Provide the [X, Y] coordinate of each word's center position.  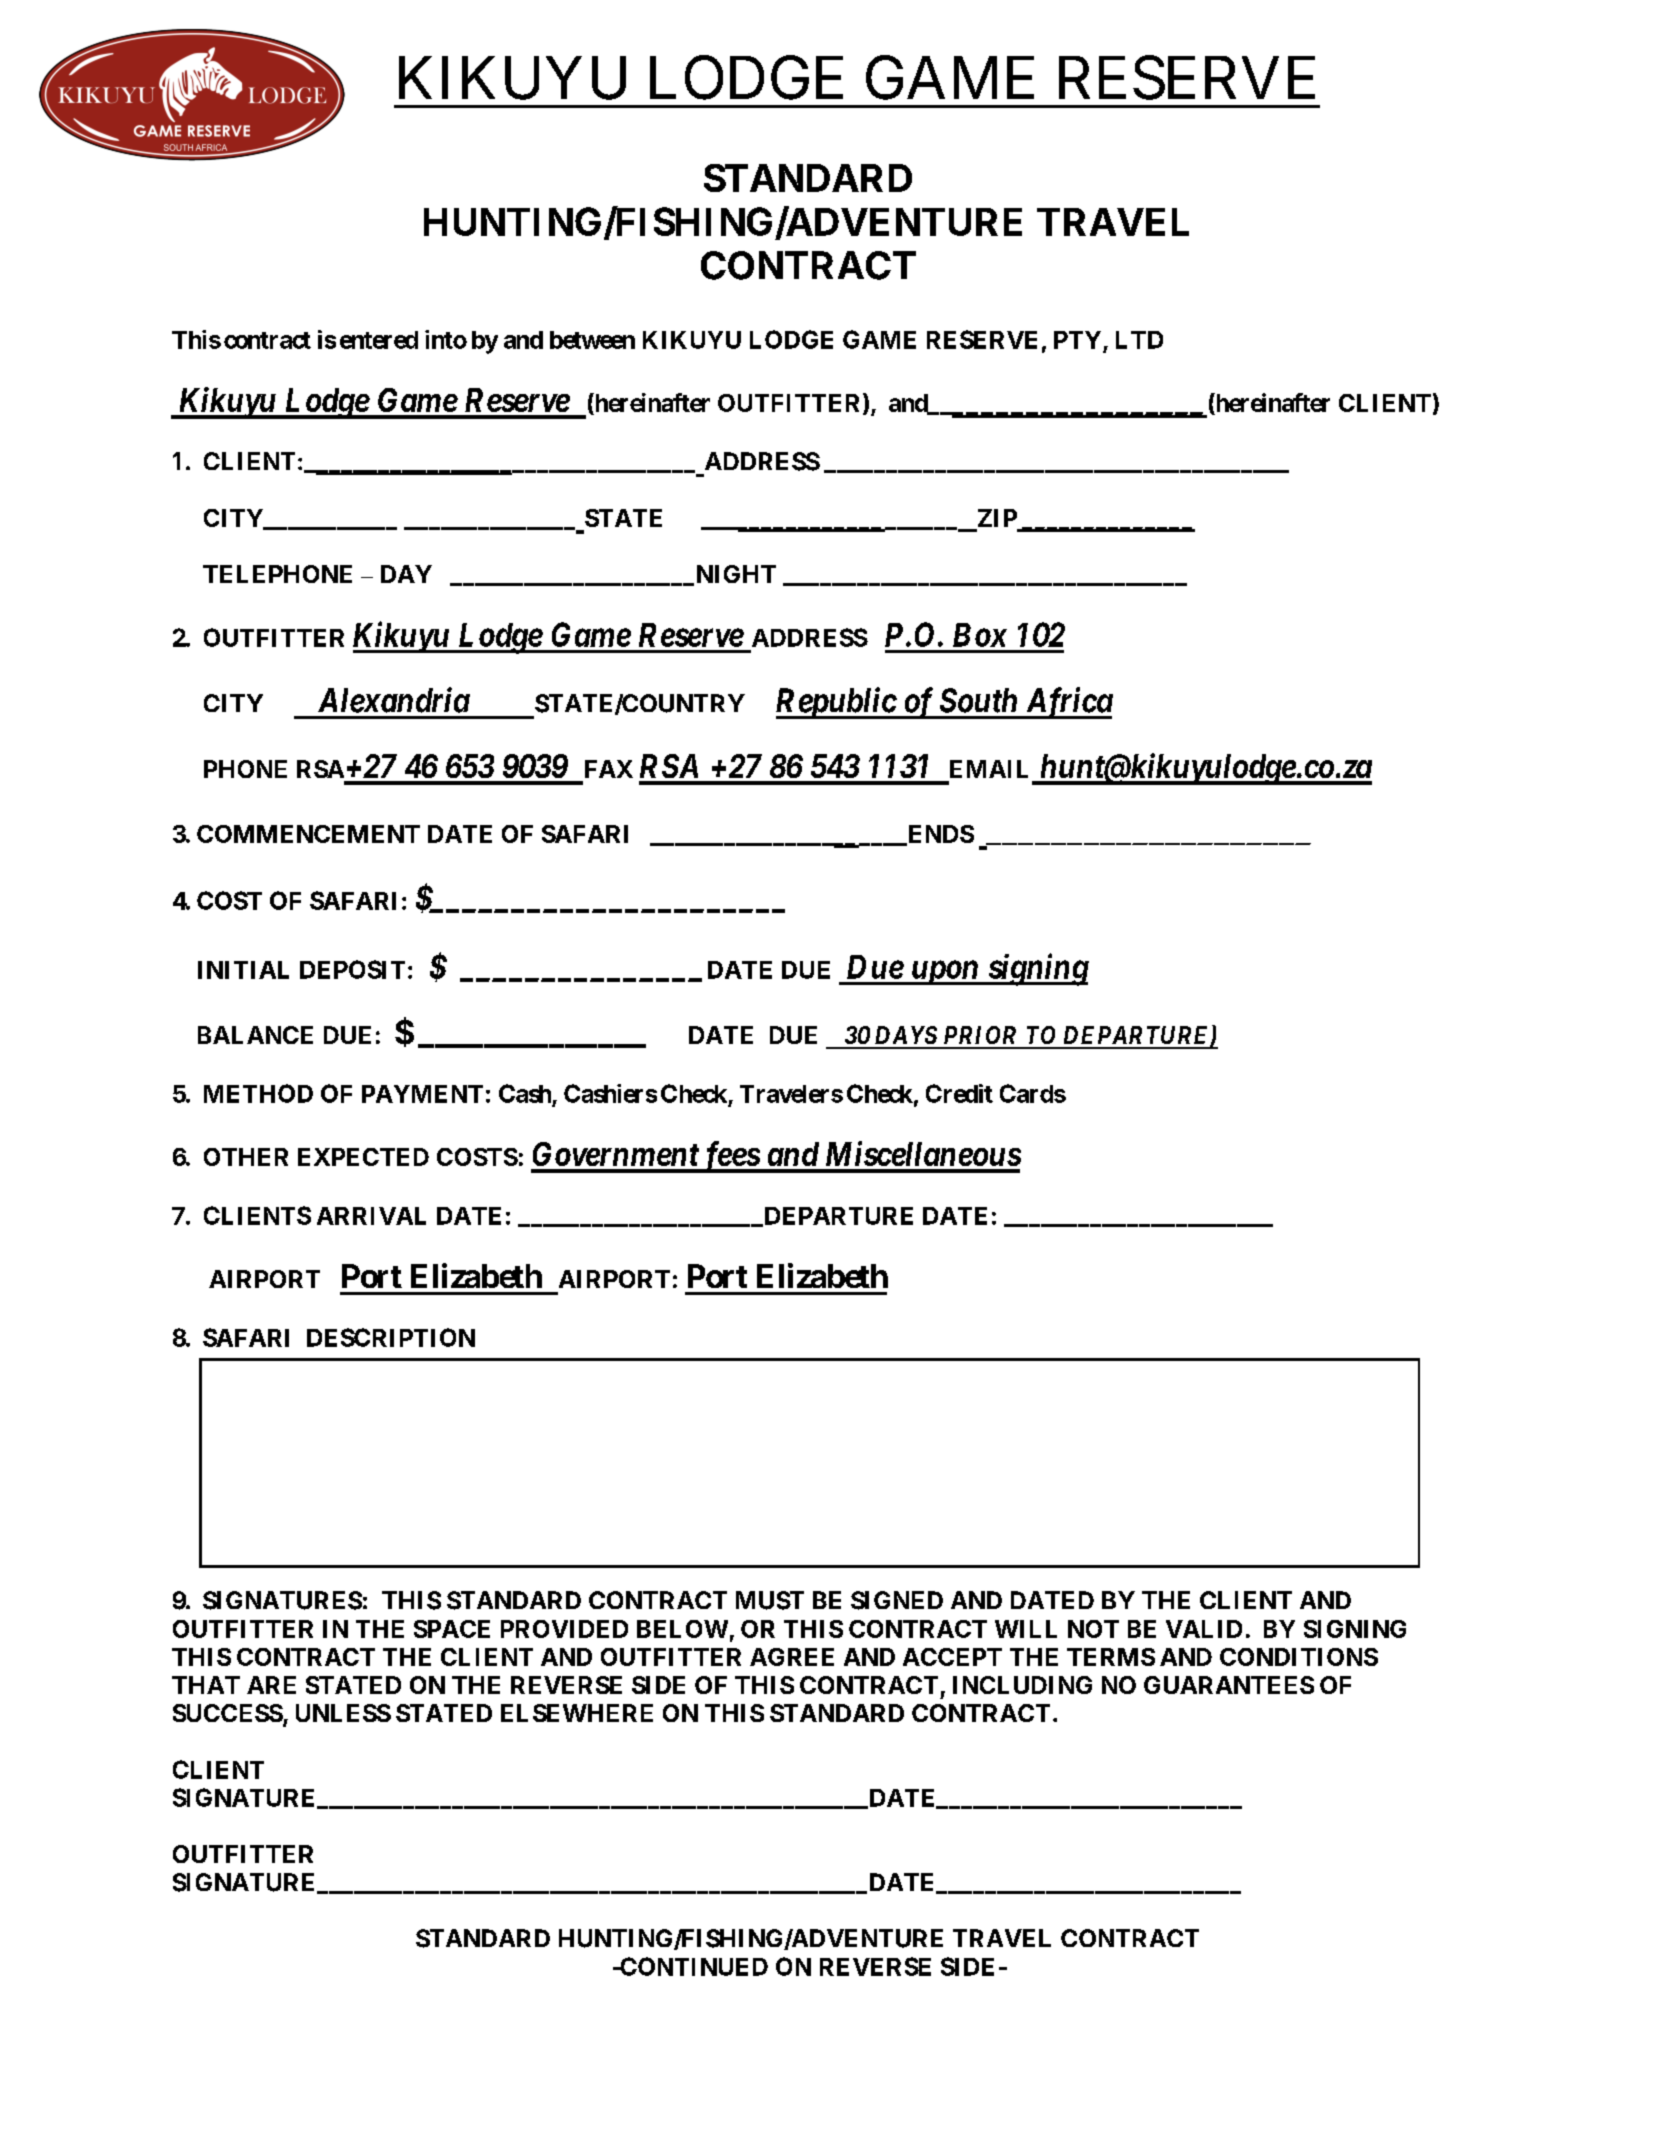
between [592, 340]
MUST [770, 1600]
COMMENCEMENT [308, 834]
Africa [1067, 703]
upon [944, 973]
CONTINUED [693, 1966]
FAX [609, 769]
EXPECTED [363, 1157]
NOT [1093, 1629]
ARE [271, 1685]
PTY [1077, 340]
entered [379, 340]
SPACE [452, 1629]
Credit [959, 1093]
